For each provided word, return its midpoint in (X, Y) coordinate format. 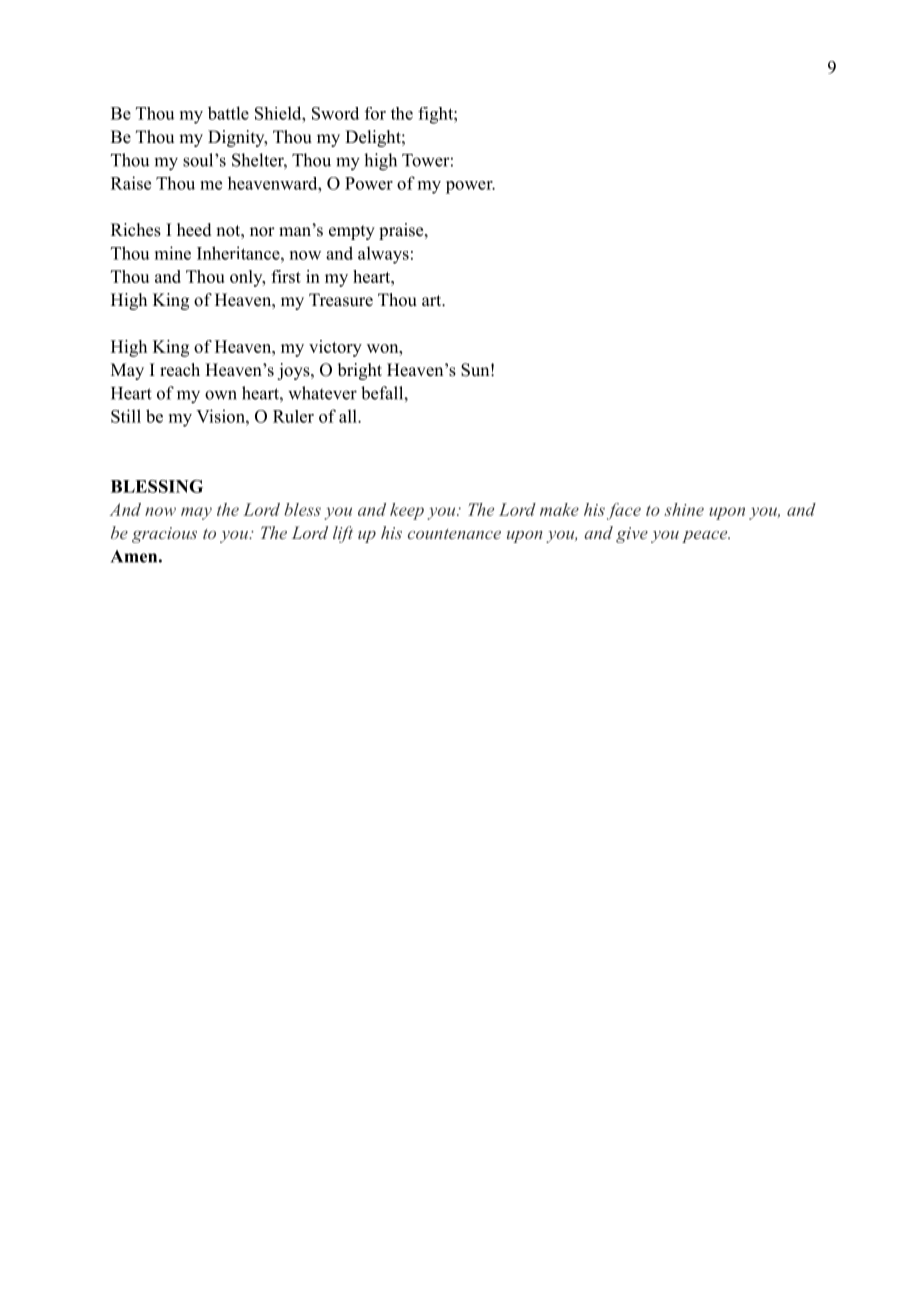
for (375, 113)
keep (407, 511)
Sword (335, 113)
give (632, 535)
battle (228, 113)
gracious (164, 535)
